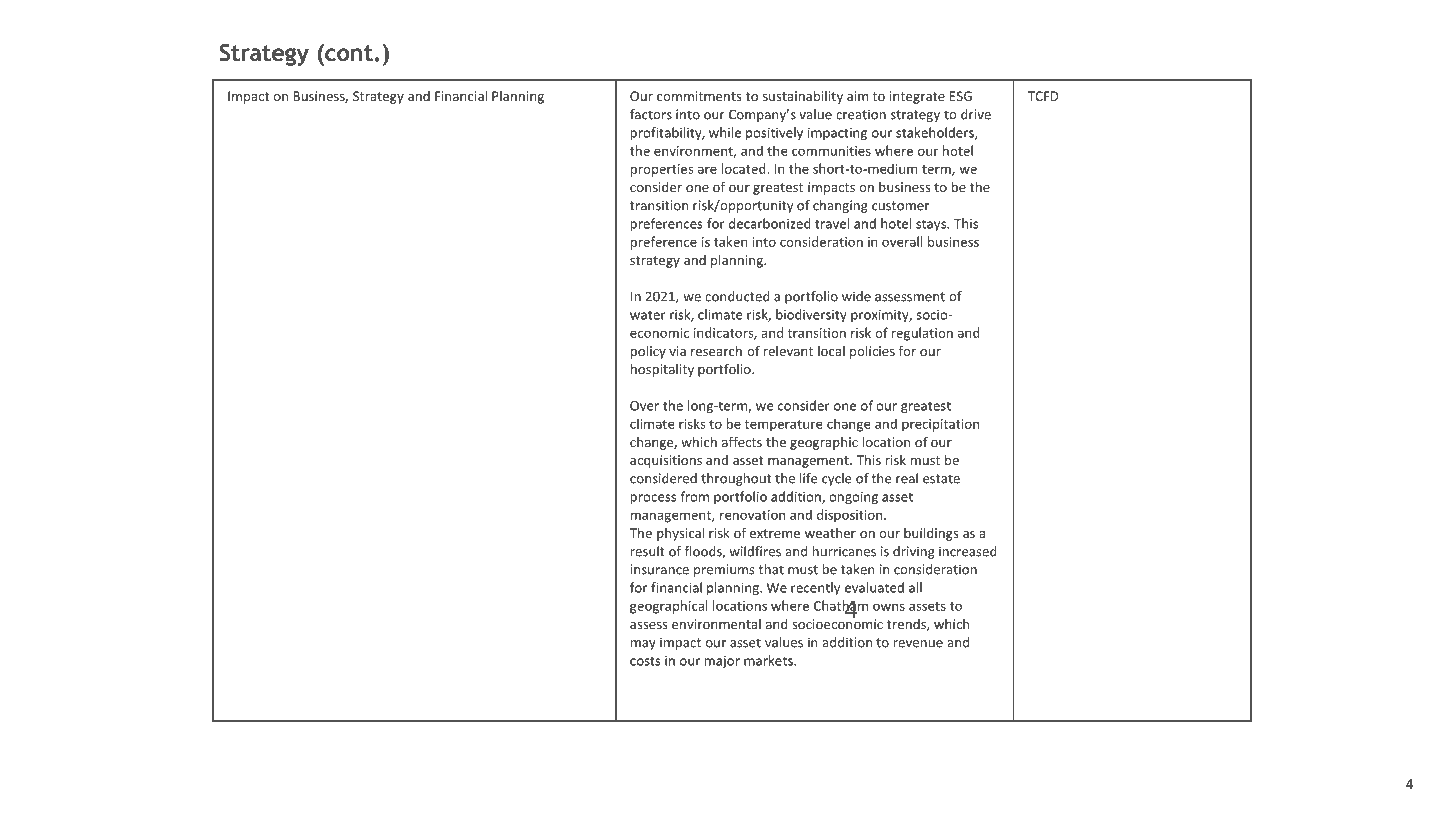  What do you see at coordinates (643, 645) in the page?
I see `may` at bounding box center [643, 645].
